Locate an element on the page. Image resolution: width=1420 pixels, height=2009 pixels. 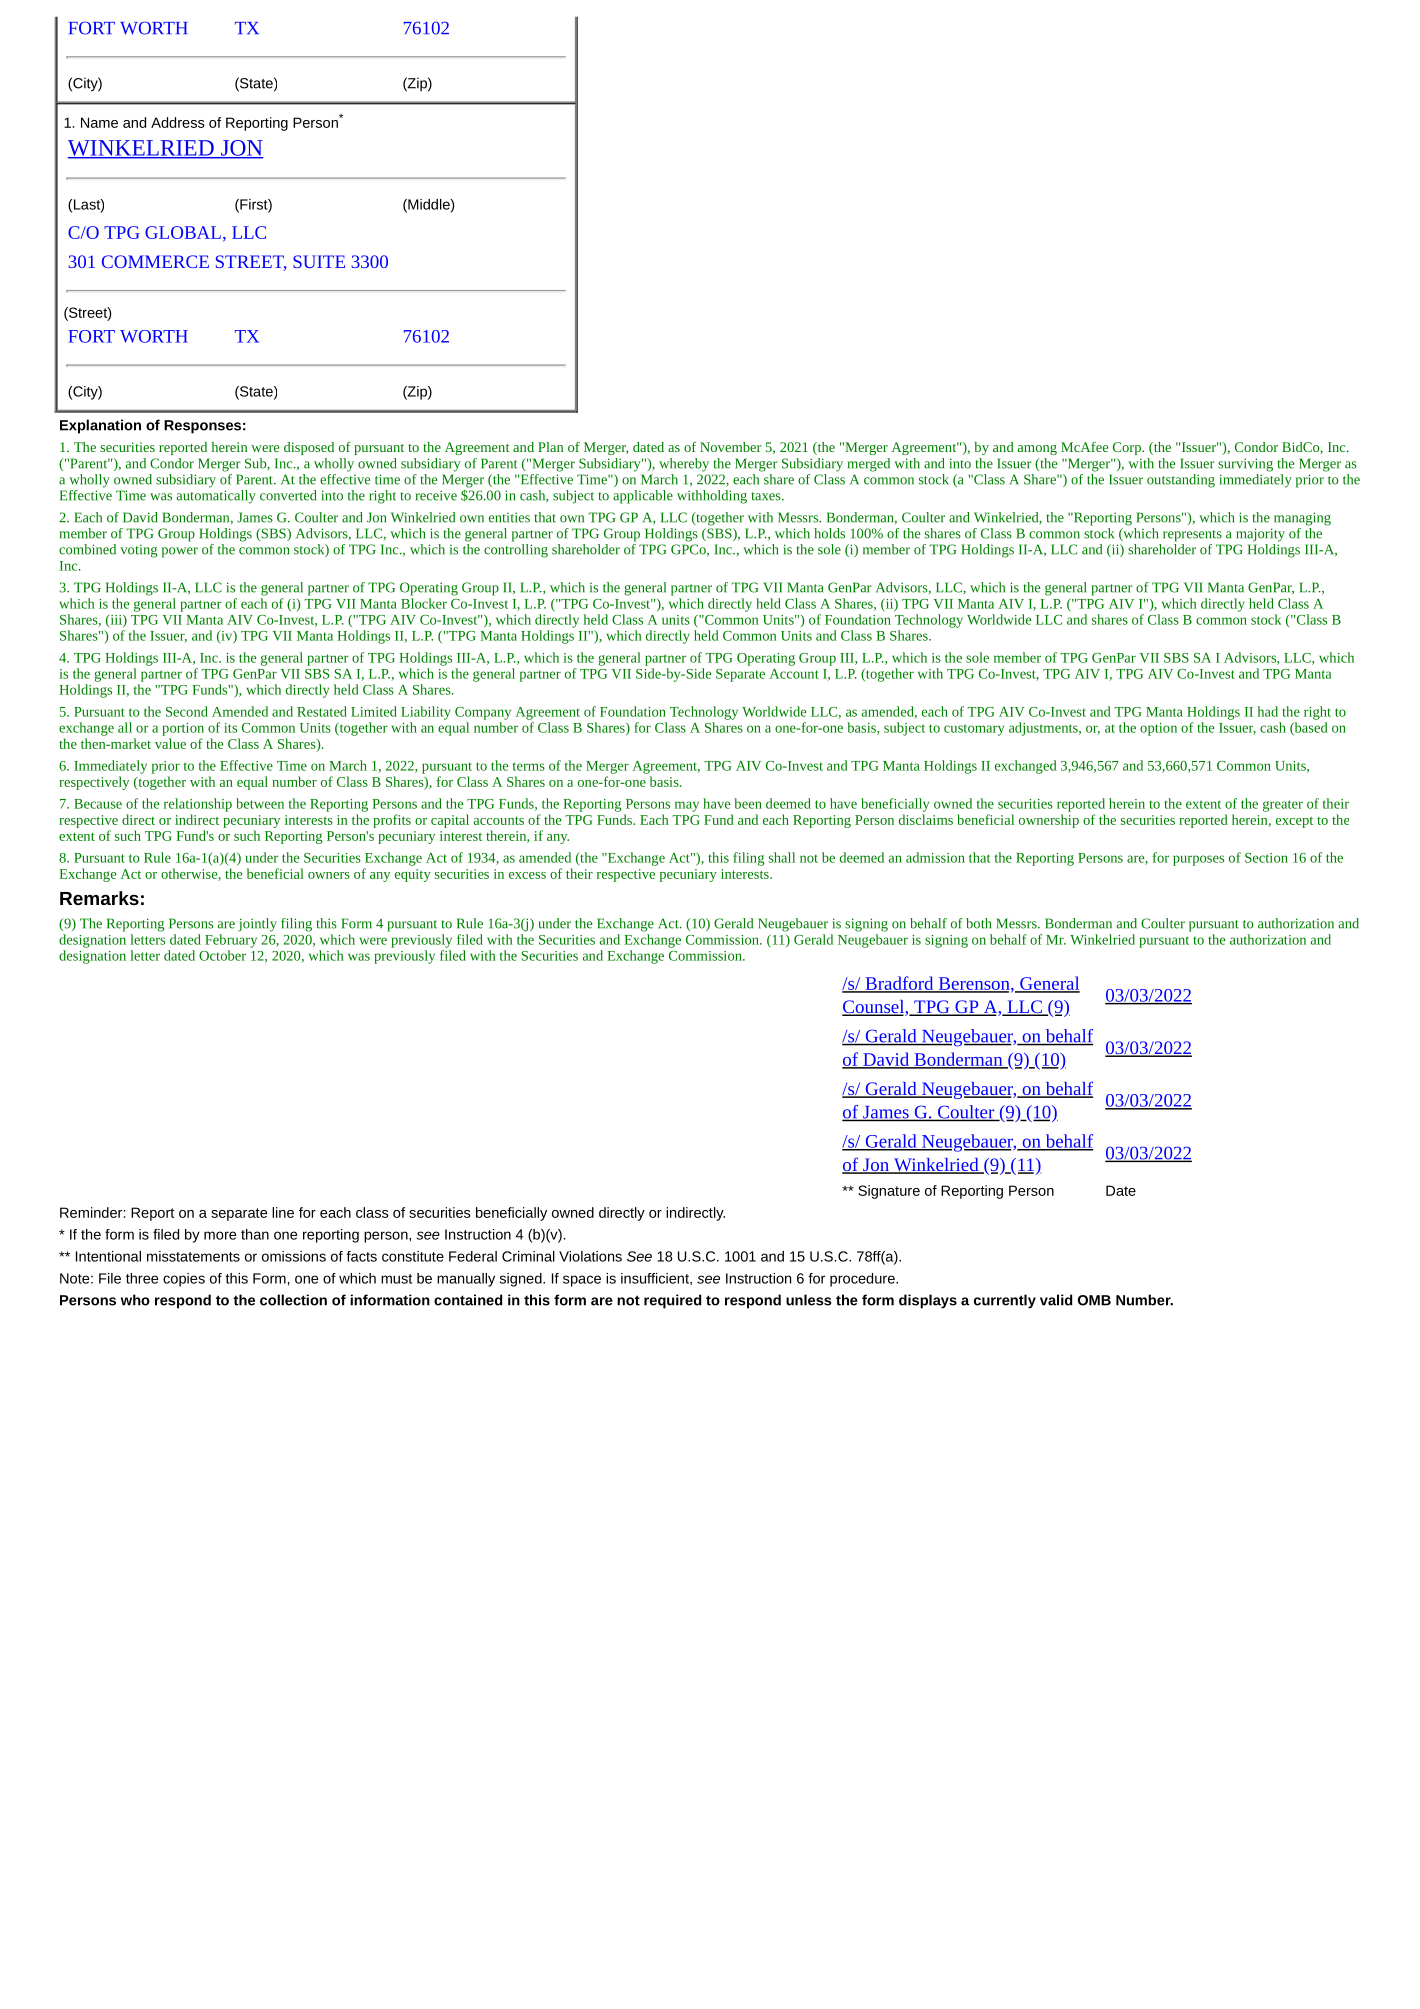
Responses is located at coordinates (202, 427).
